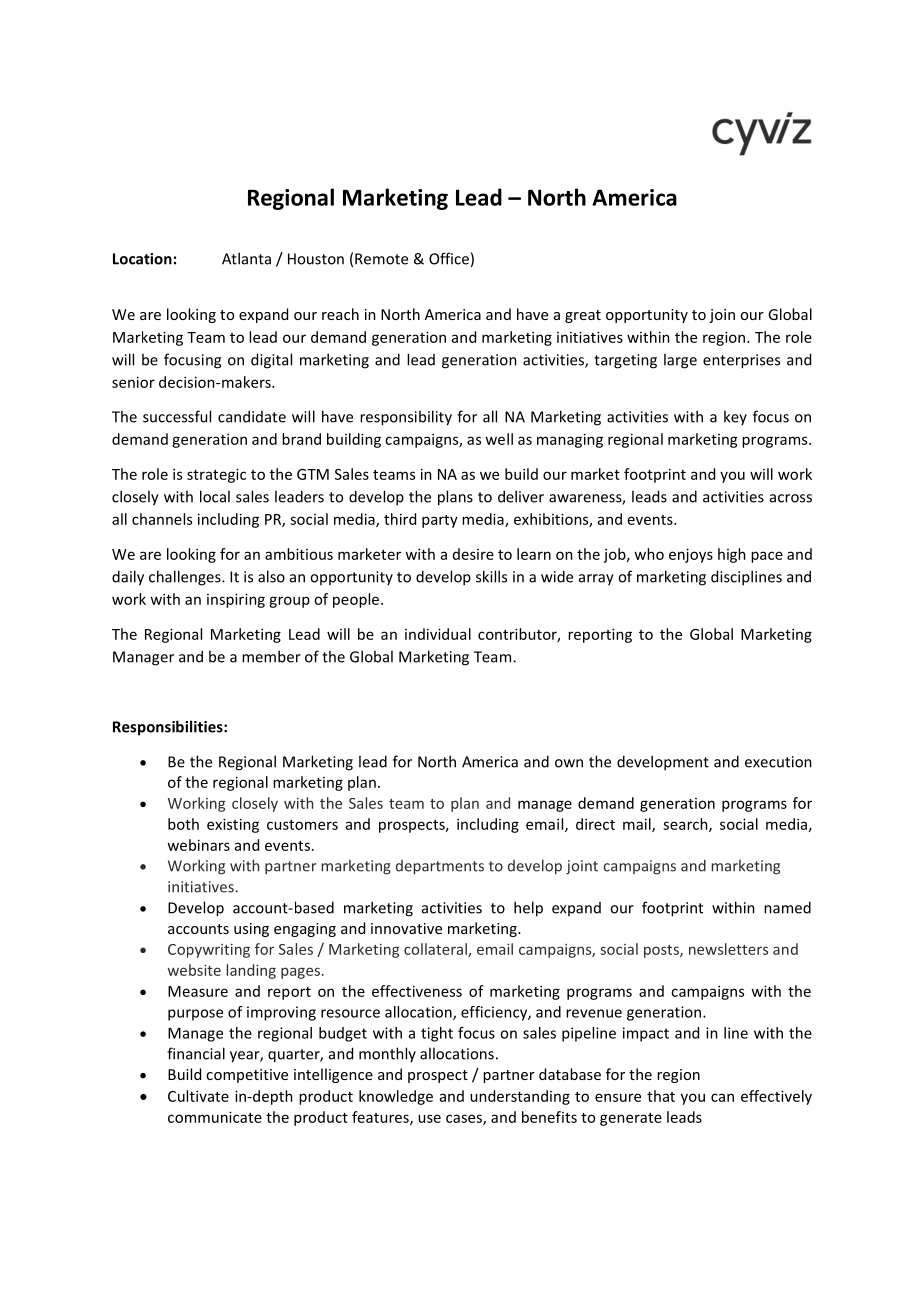 The image size is (924, 1308). What do you see at coordinates (778, 762) in the page?
I see `execution` at bounding box center [778, 762].
